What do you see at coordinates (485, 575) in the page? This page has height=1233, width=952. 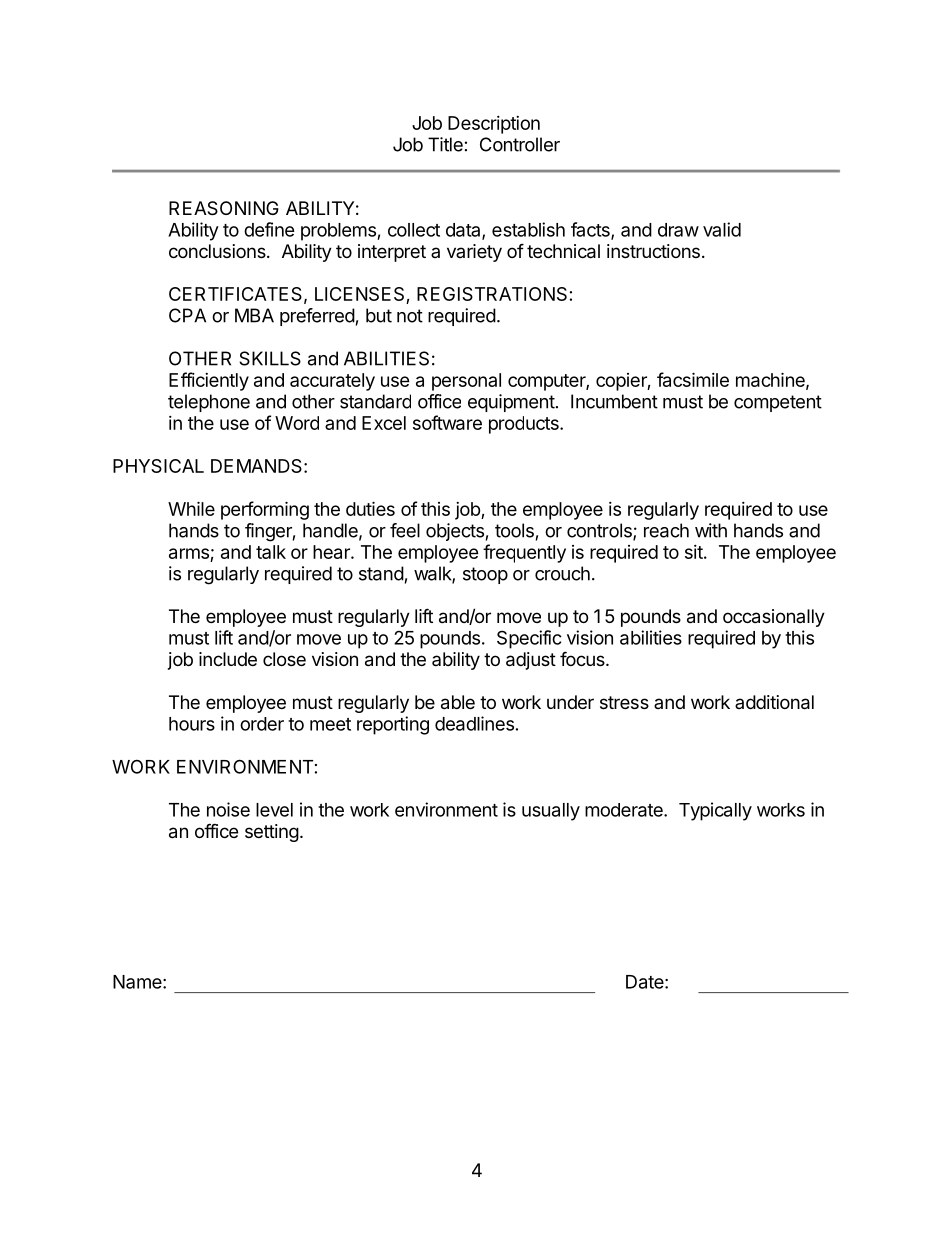 I see `stoop` at bounding box center [485, 575].
